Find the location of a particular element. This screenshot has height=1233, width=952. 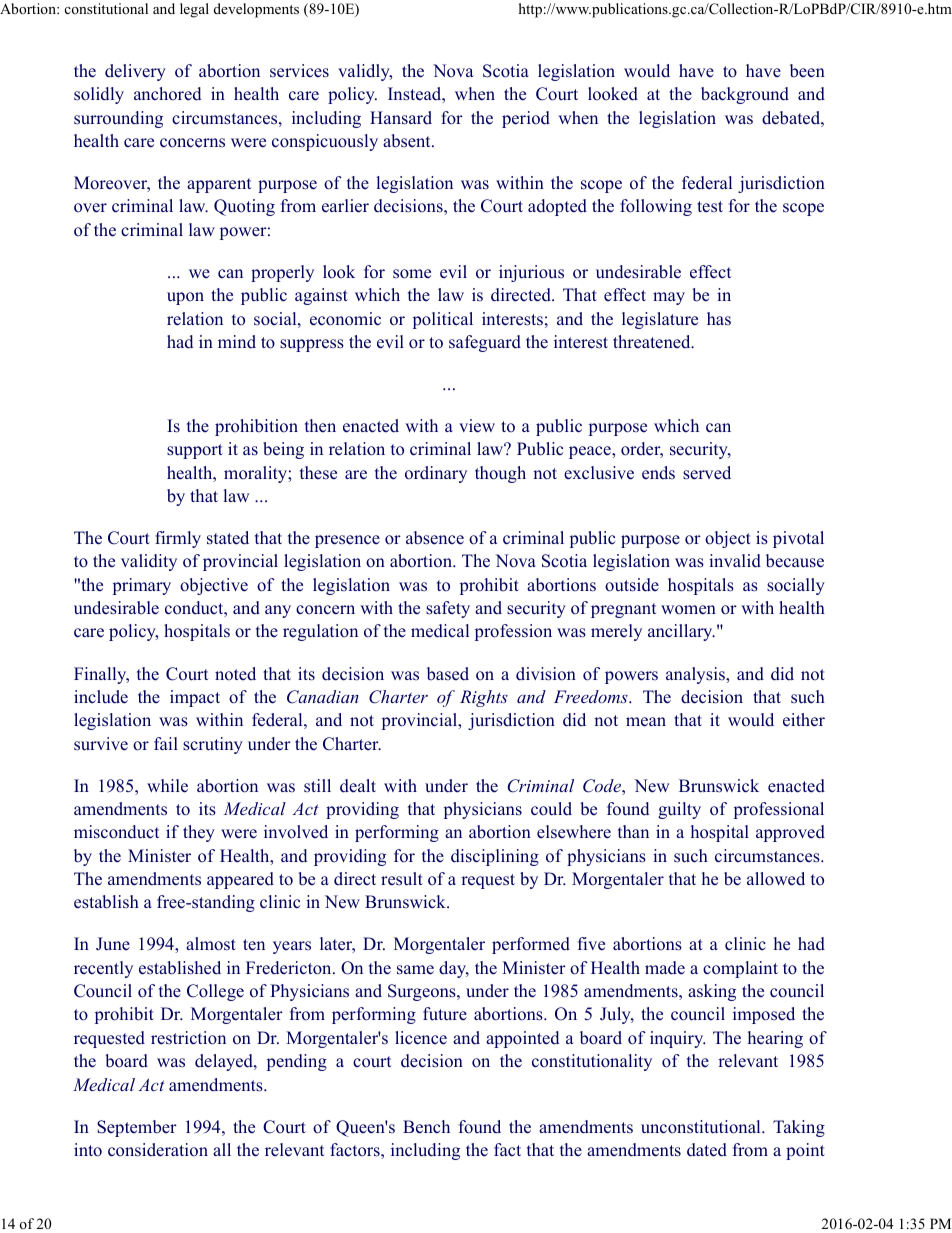

Hansard is located at coordinates (401, 118).
